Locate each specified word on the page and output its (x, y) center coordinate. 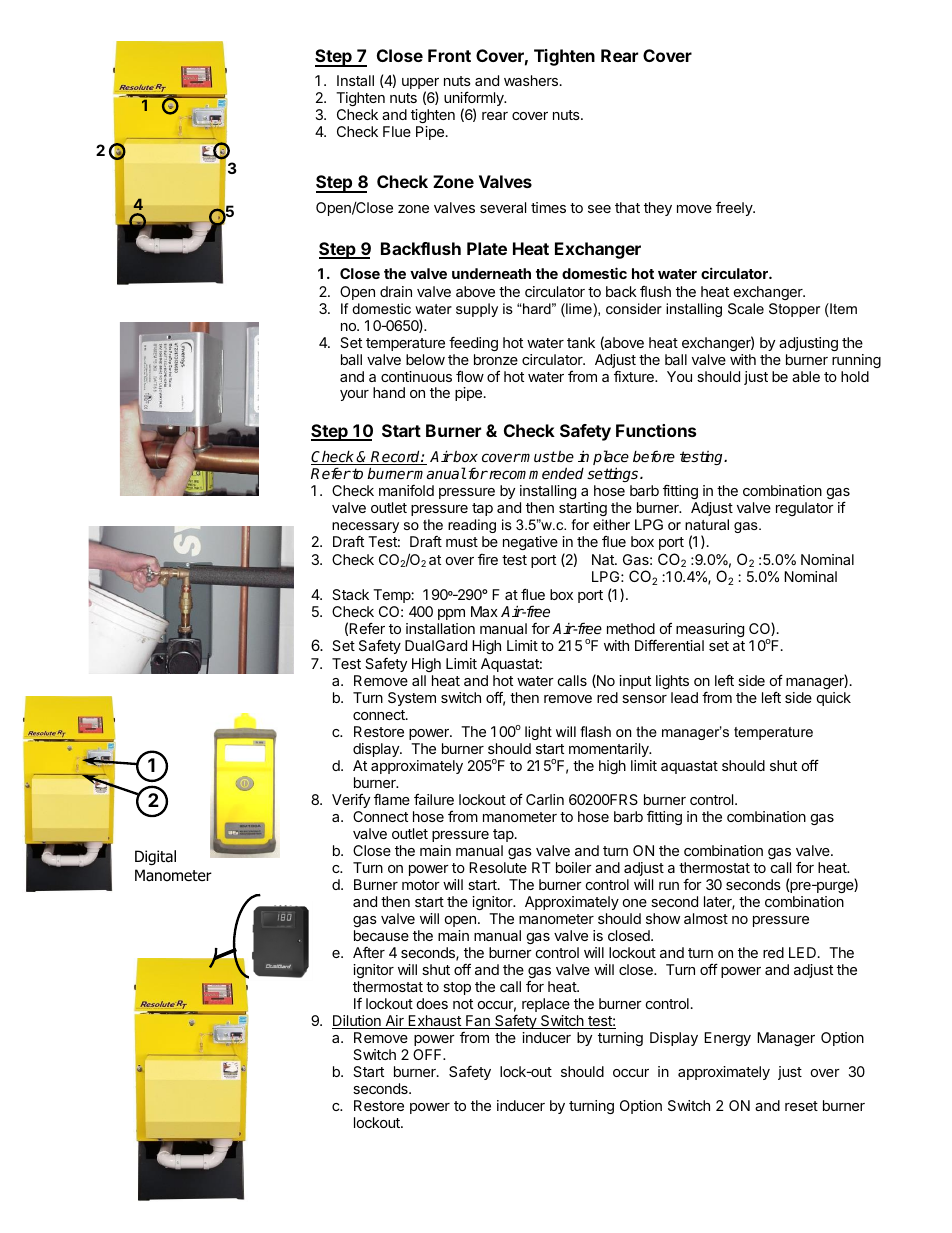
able (806, 376)
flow (470, 376)
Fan (478, 1022)
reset (801, 1106)
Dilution (357, 1022)
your (354, 395)
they (658, 209)
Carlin (545, 799)
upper (420, 85)
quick (834, 699)
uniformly (475, 100)
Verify (351, 801)
